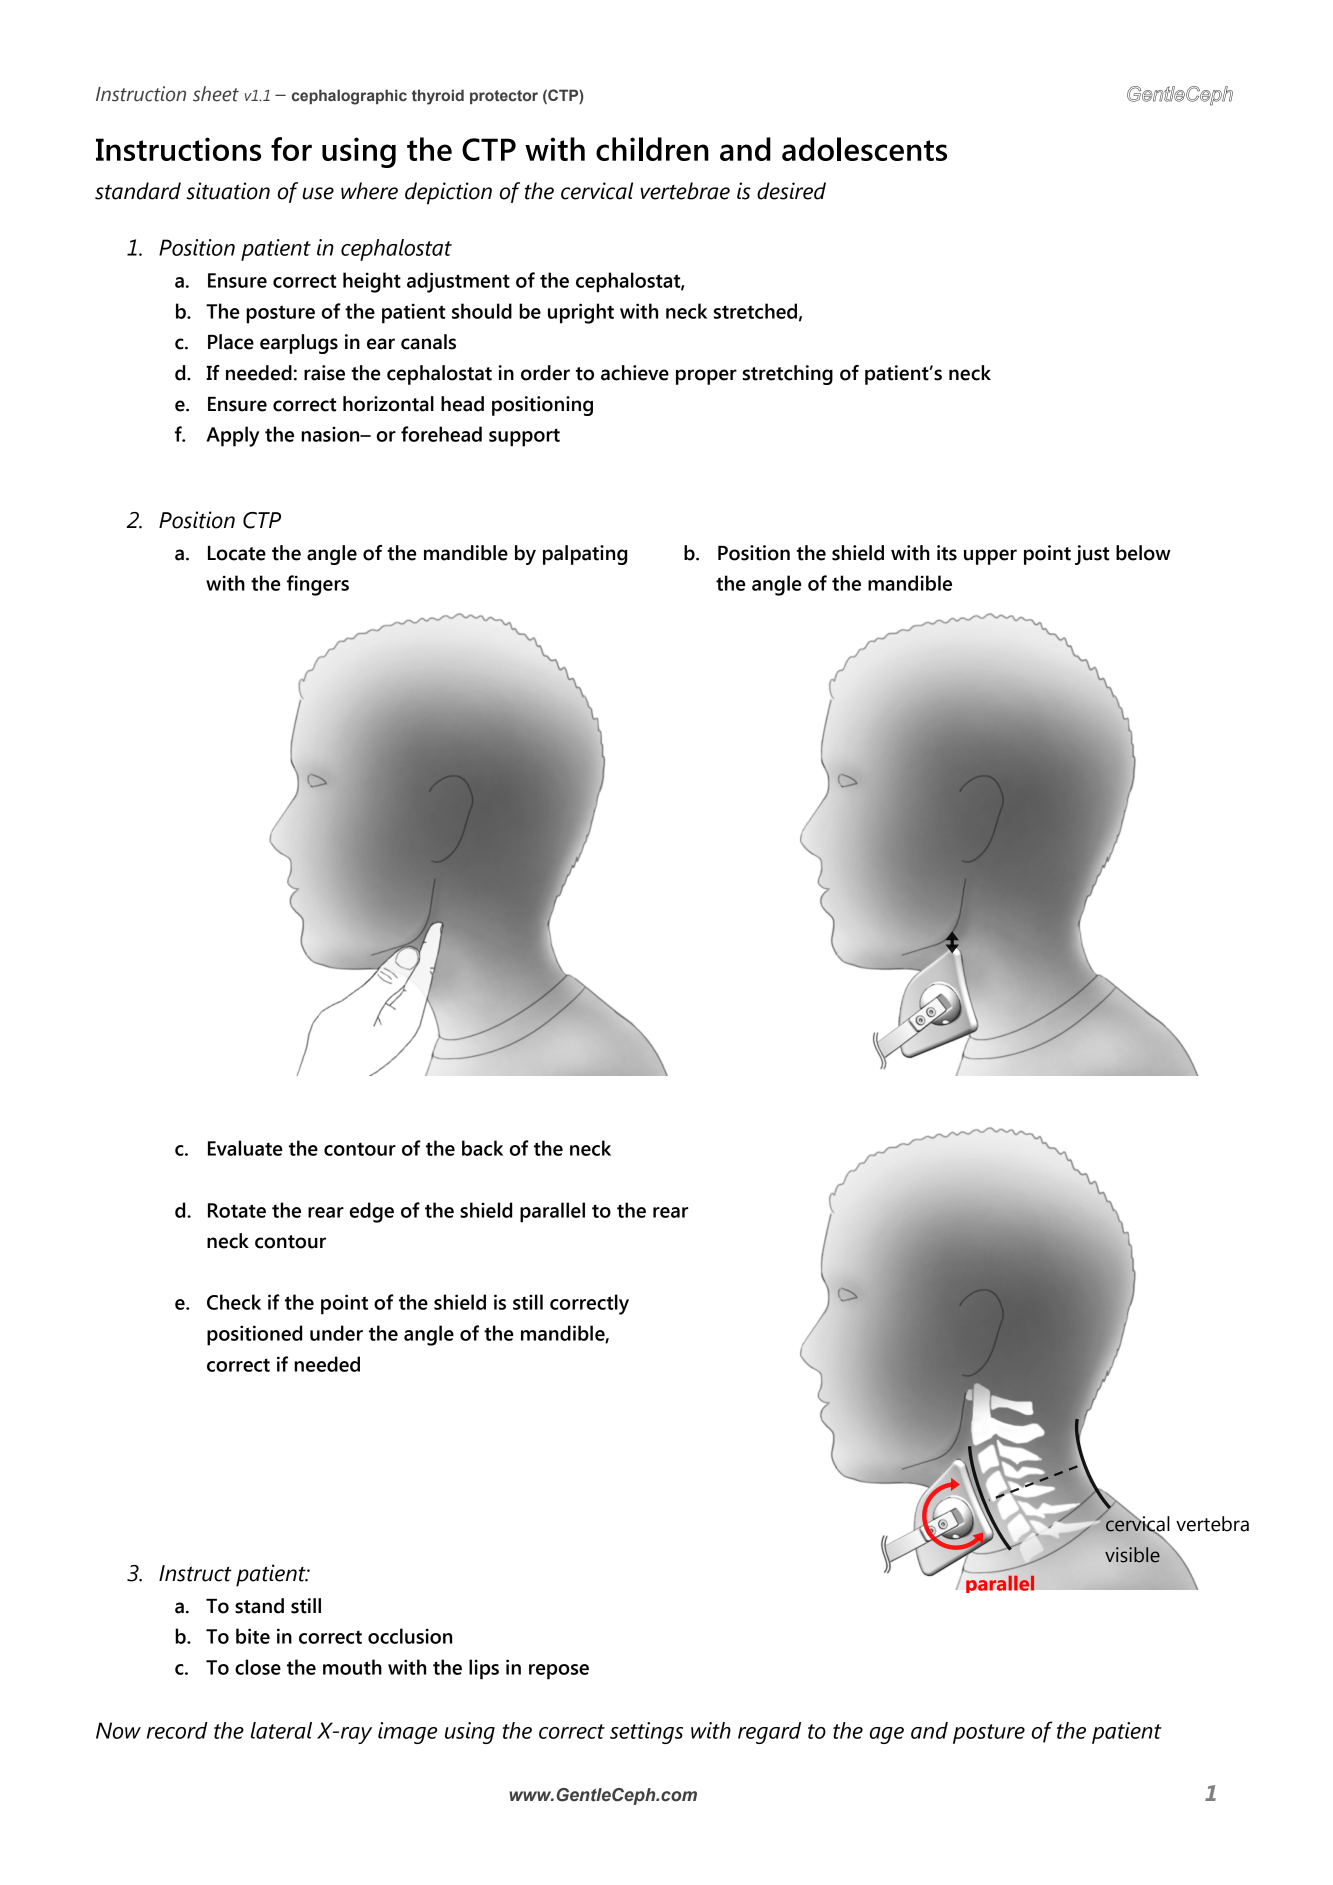 The width and height of the screenshot is (1333, 1885). Describe the element at coordinates (585, 555) in the screenshot. I see `palpating` at that location.
